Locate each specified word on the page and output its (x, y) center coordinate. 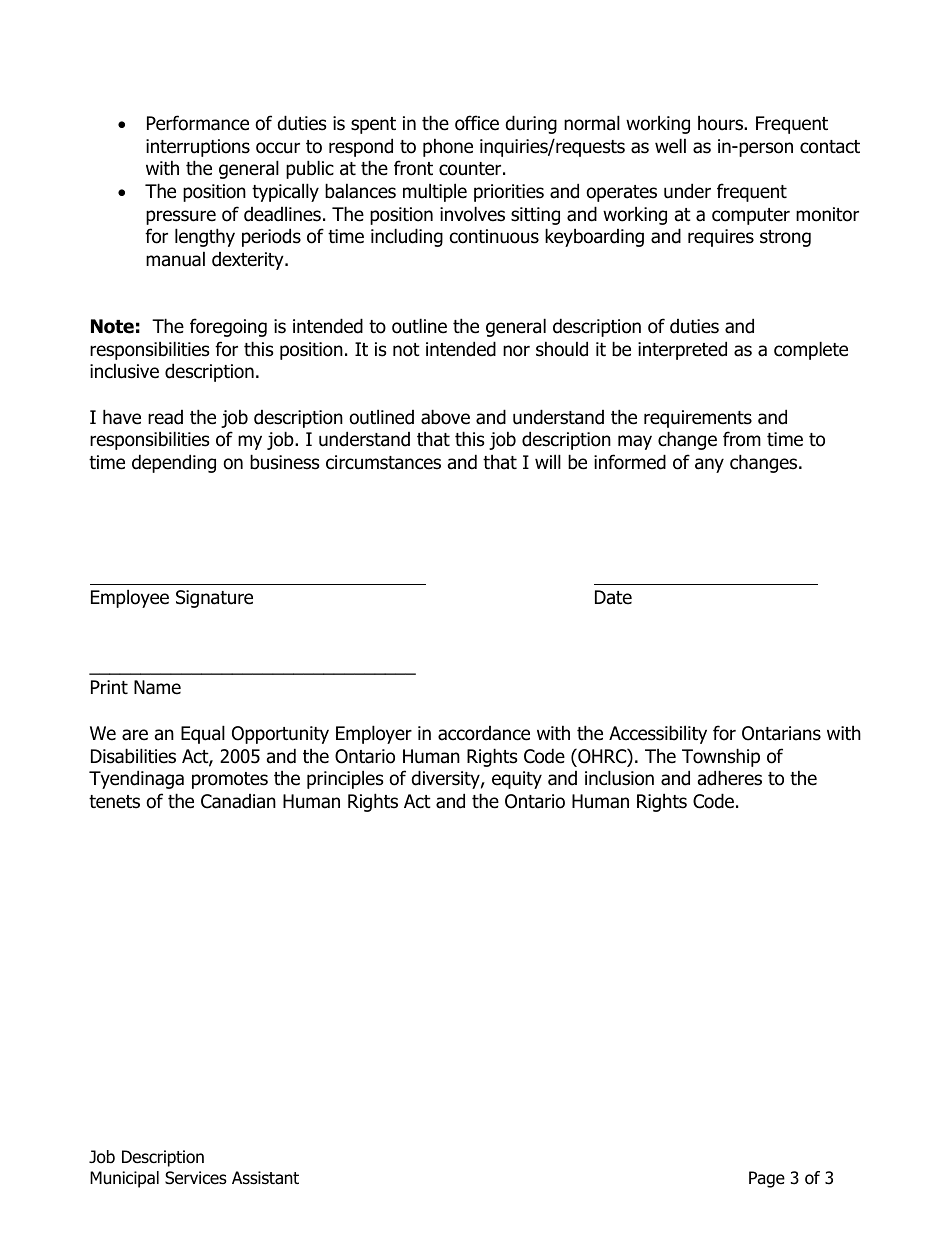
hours (721, 123)
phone (448, 147)
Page (767, 1179)
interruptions (198, 148)
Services (196, 1178)
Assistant (265, 1178)
